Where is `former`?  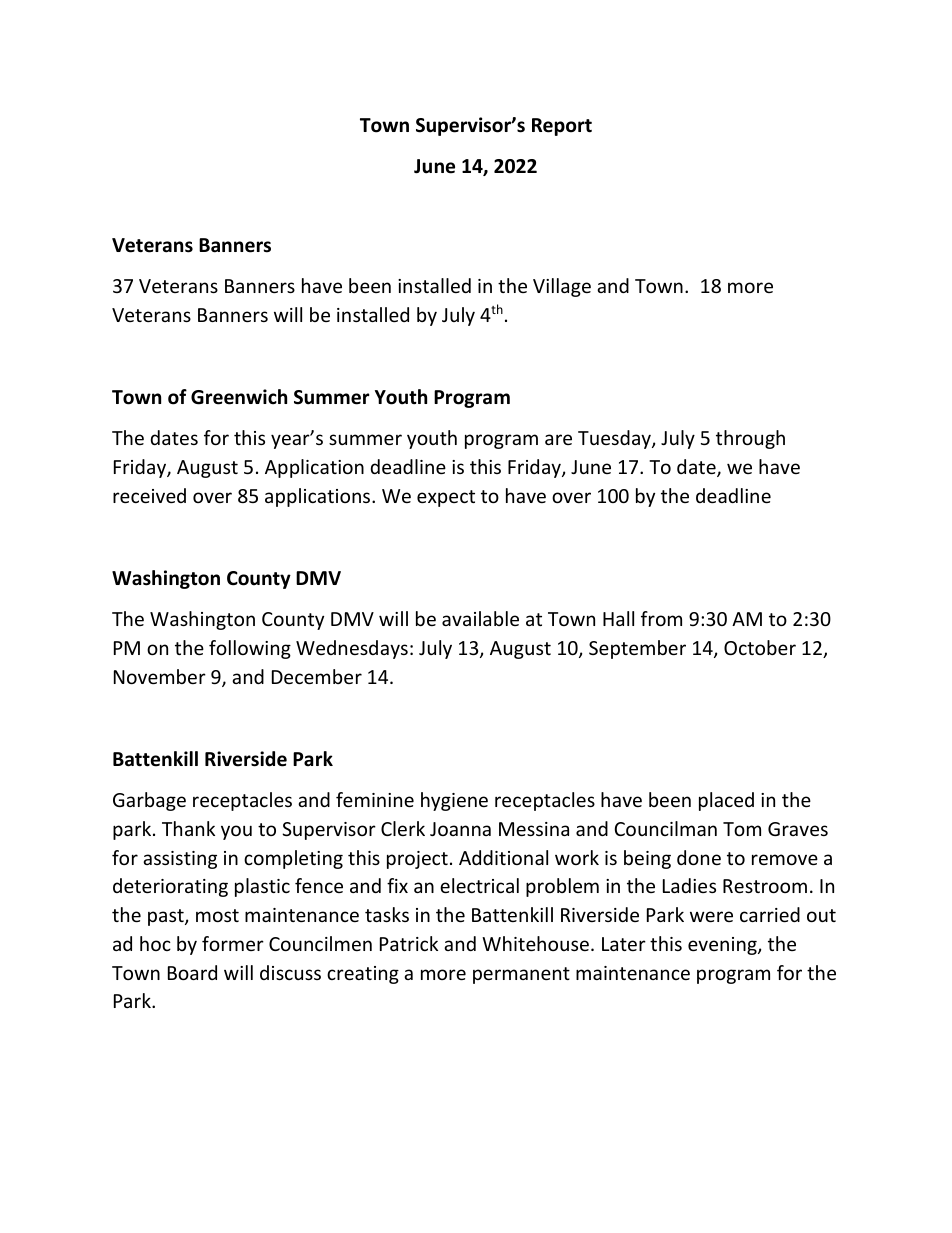
former is located at coordinates (233, 943).
